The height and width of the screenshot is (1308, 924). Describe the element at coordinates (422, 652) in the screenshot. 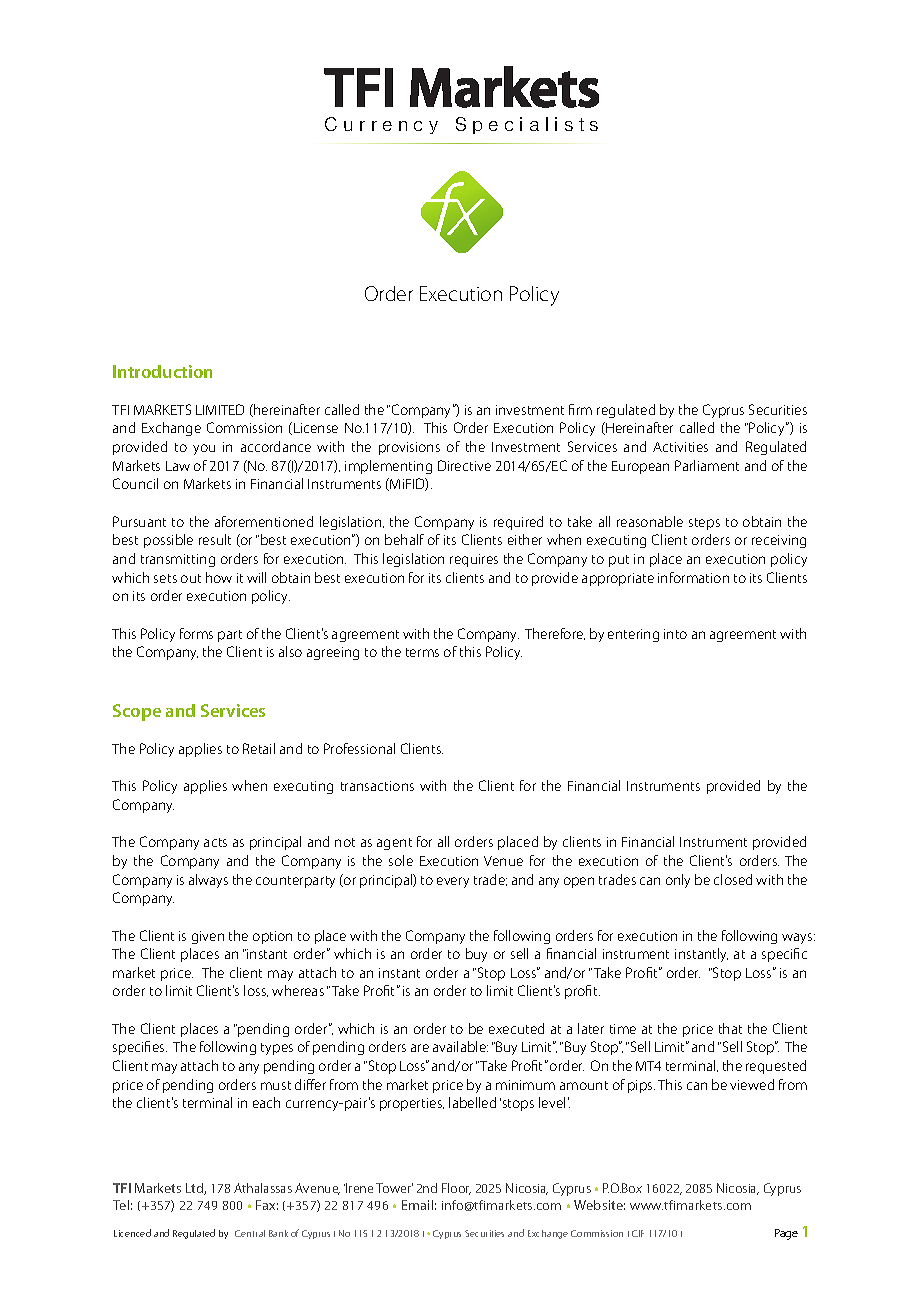

I see `terms` at that location.
